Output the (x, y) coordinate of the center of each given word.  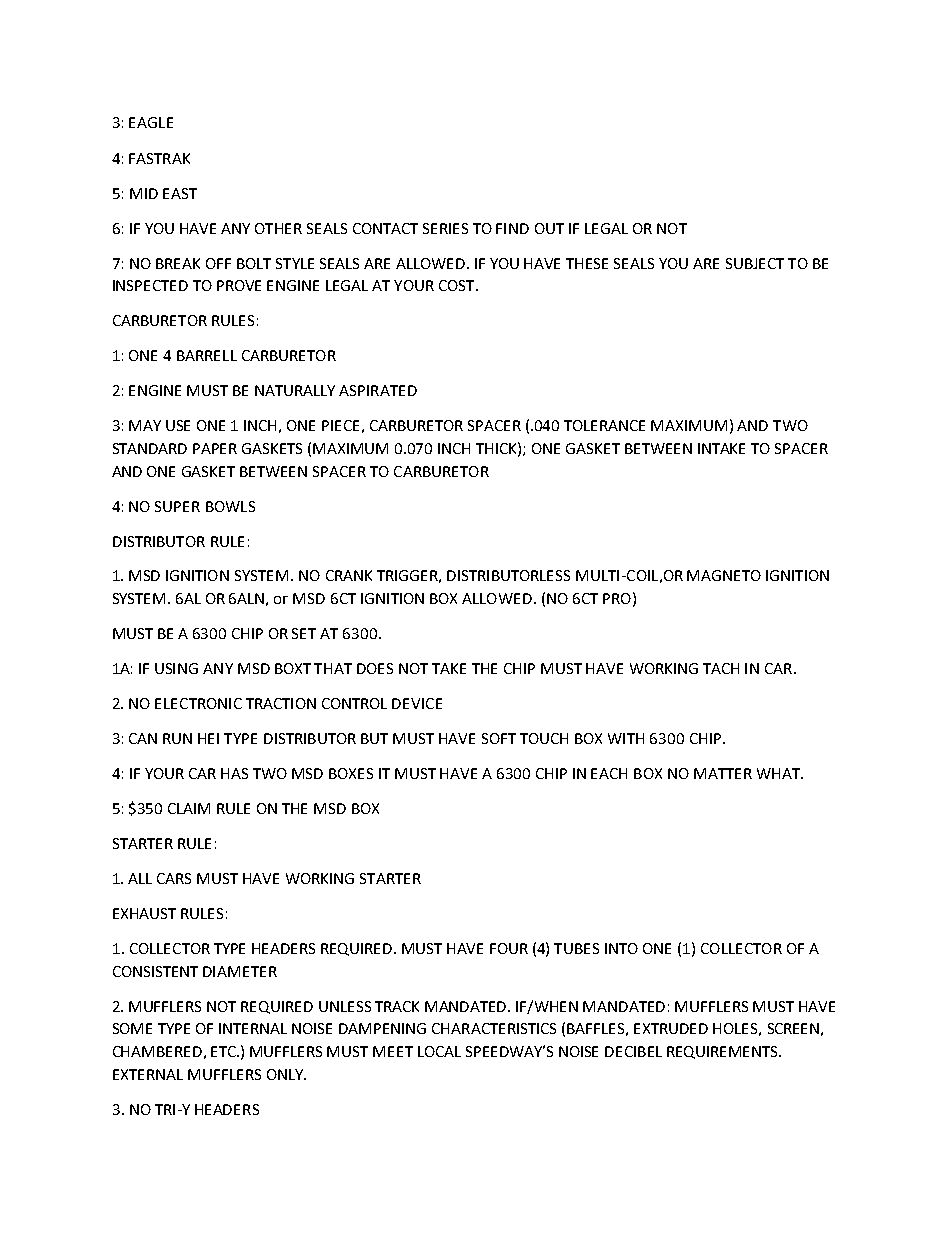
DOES (375, 668)
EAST (180, 193)
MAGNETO (724, 575)
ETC (224, 1051)
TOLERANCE (604, 425)
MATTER (723, 773)
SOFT (499, 738)
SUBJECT (755, 263)
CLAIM (189, 808)
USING (176, 668)
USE (178, 425)
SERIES (445, 228)
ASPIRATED (378, 390)
